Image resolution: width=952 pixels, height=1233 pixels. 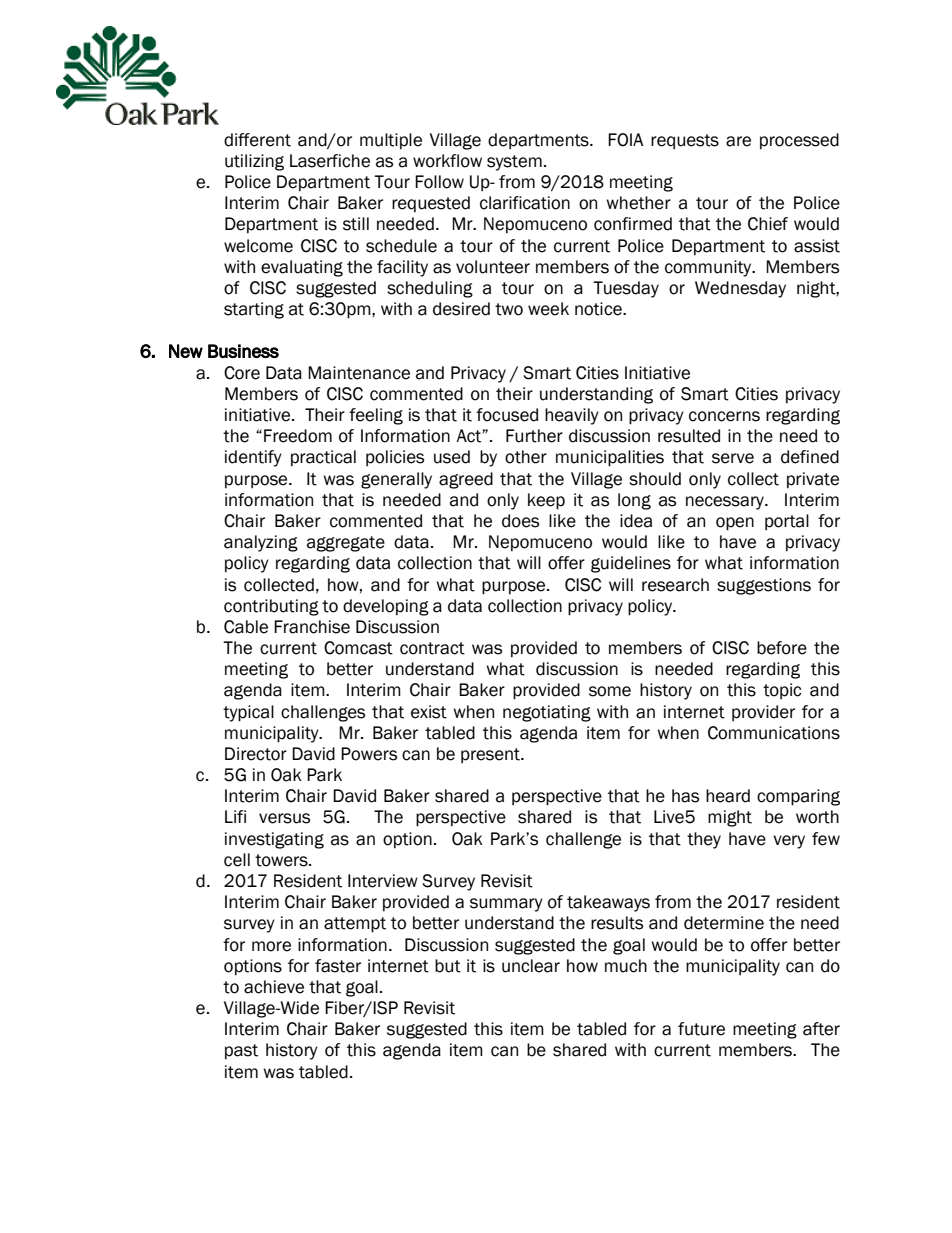 I want to click on very, so click(x=789, y=842).
